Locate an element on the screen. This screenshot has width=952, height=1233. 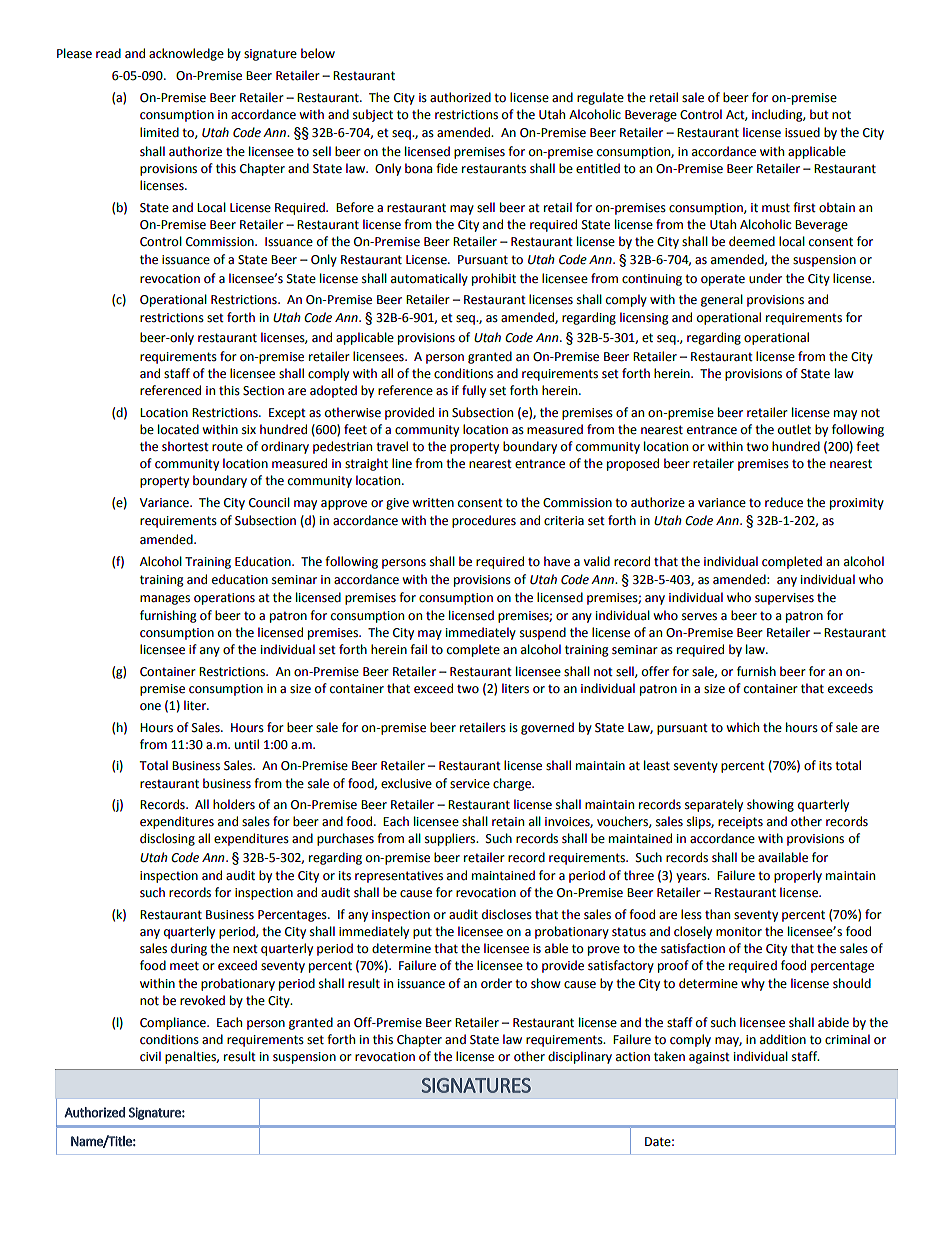
subject is located at coordinates (373, 115).
